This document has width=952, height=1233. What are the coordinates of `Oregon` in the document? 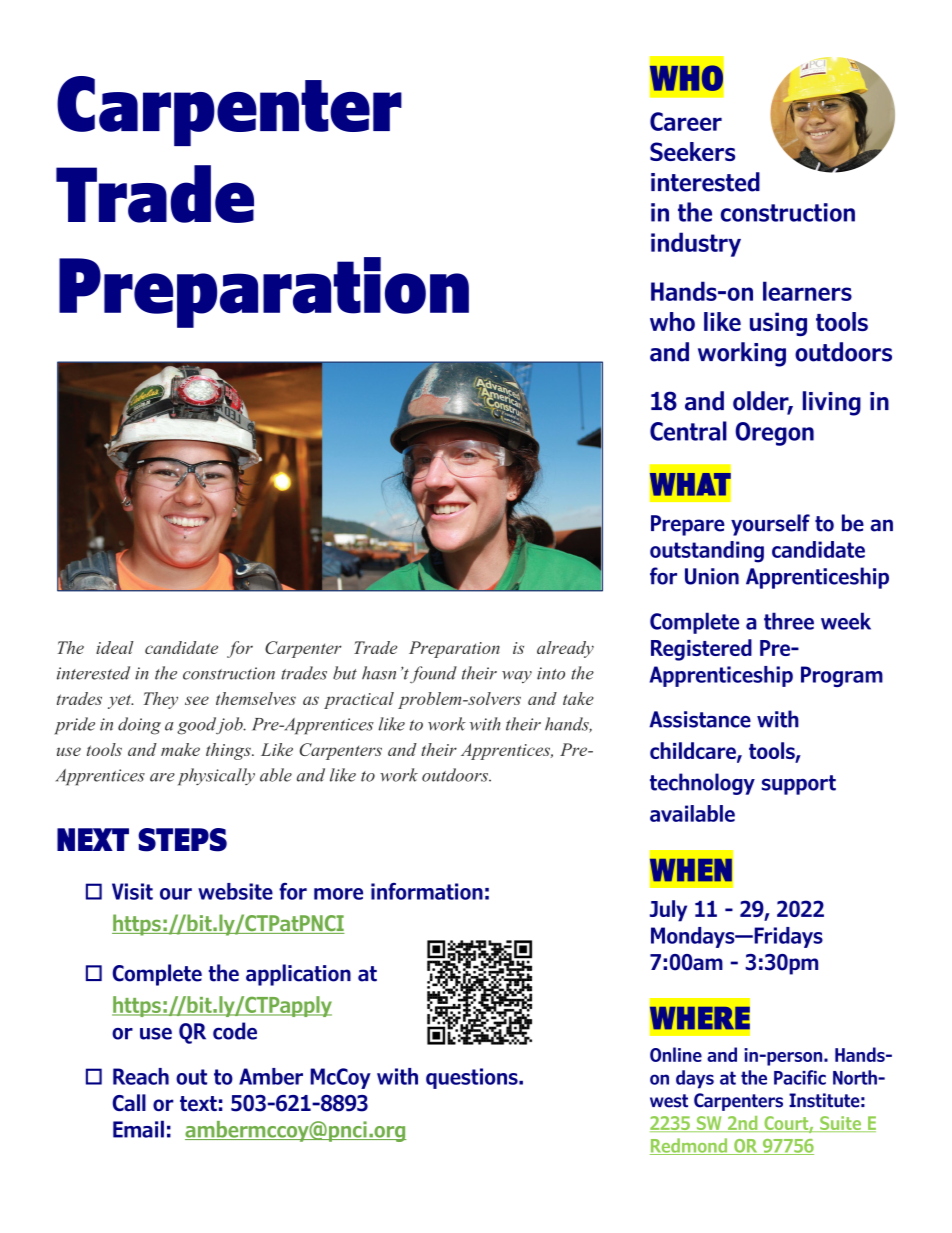 It's located at (774, 434).
